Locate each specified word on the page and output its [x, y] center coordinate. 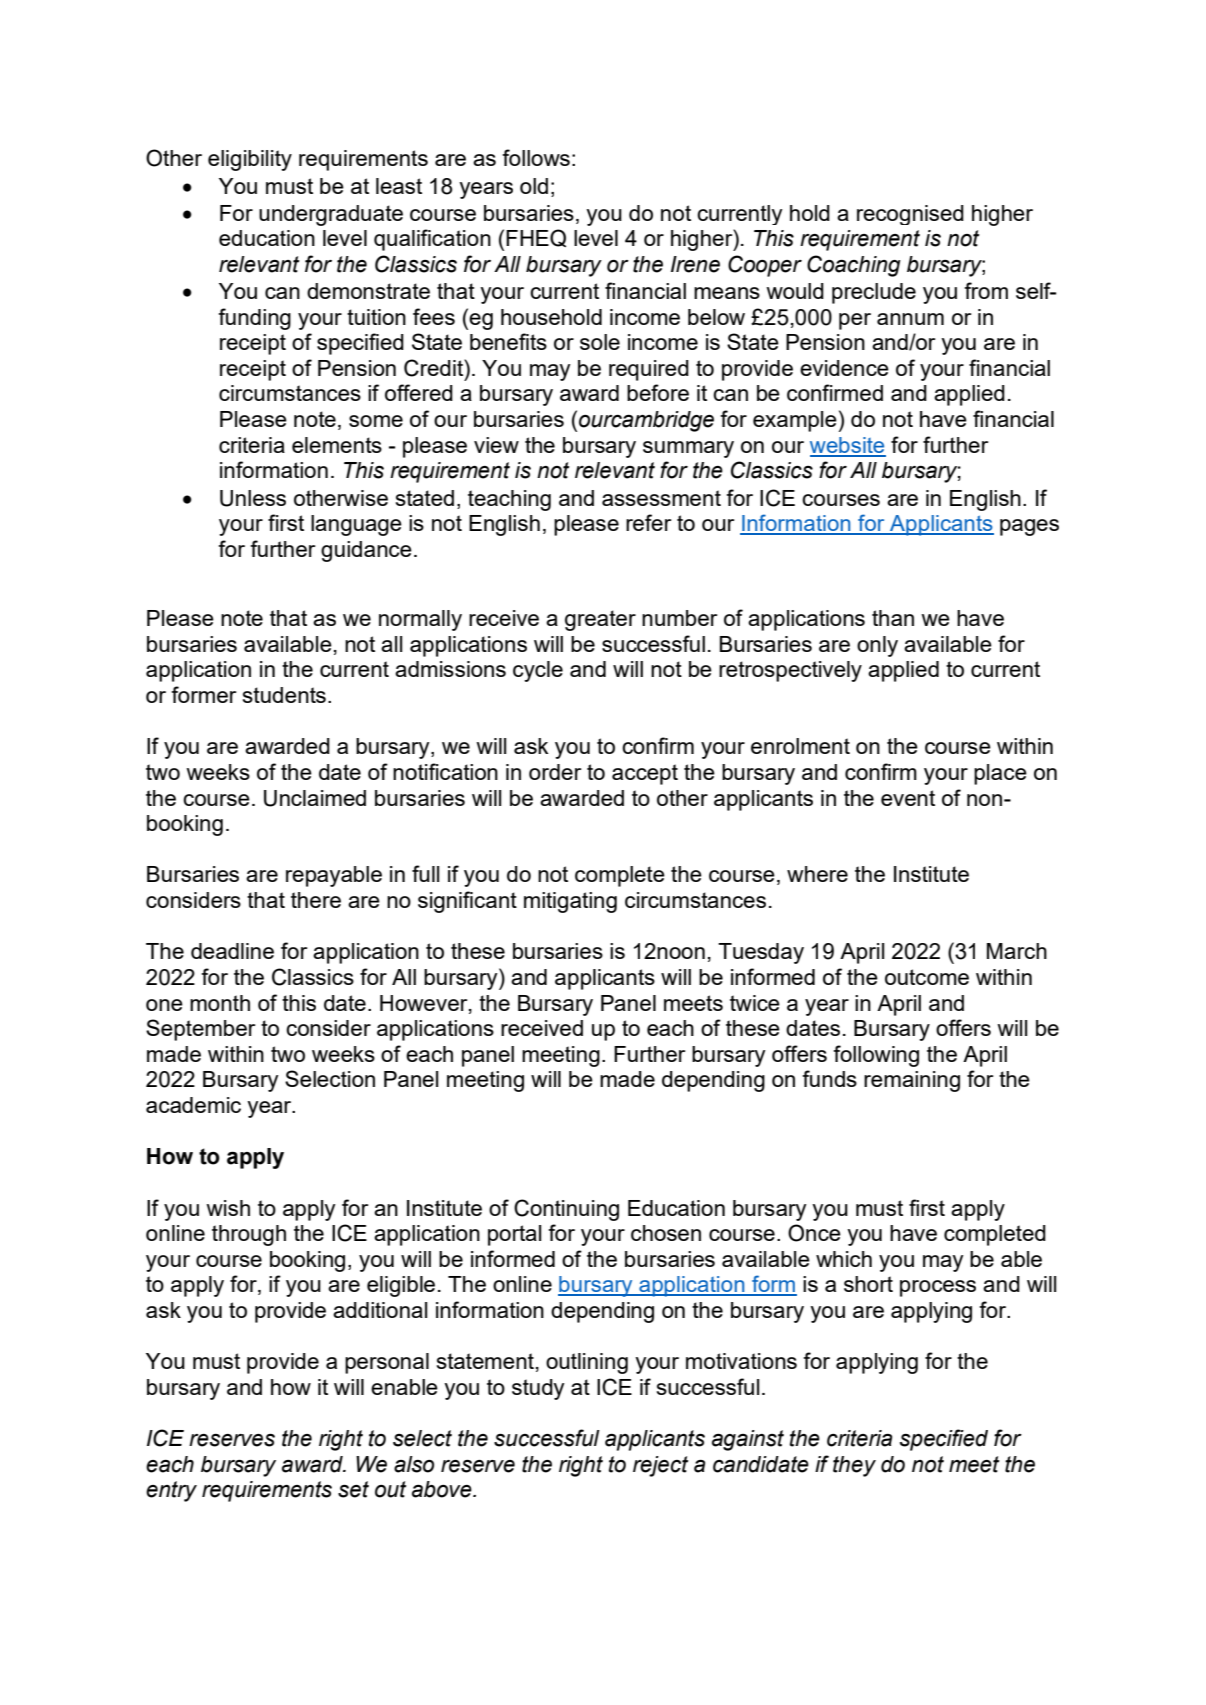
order [555, 772]
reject [660, 1466]
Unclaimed [315, 798]
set [353, 1489]
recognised [910, 215]
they [854, 1466]
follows [536, 157]
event [908, 798]
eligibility [250, 160]
